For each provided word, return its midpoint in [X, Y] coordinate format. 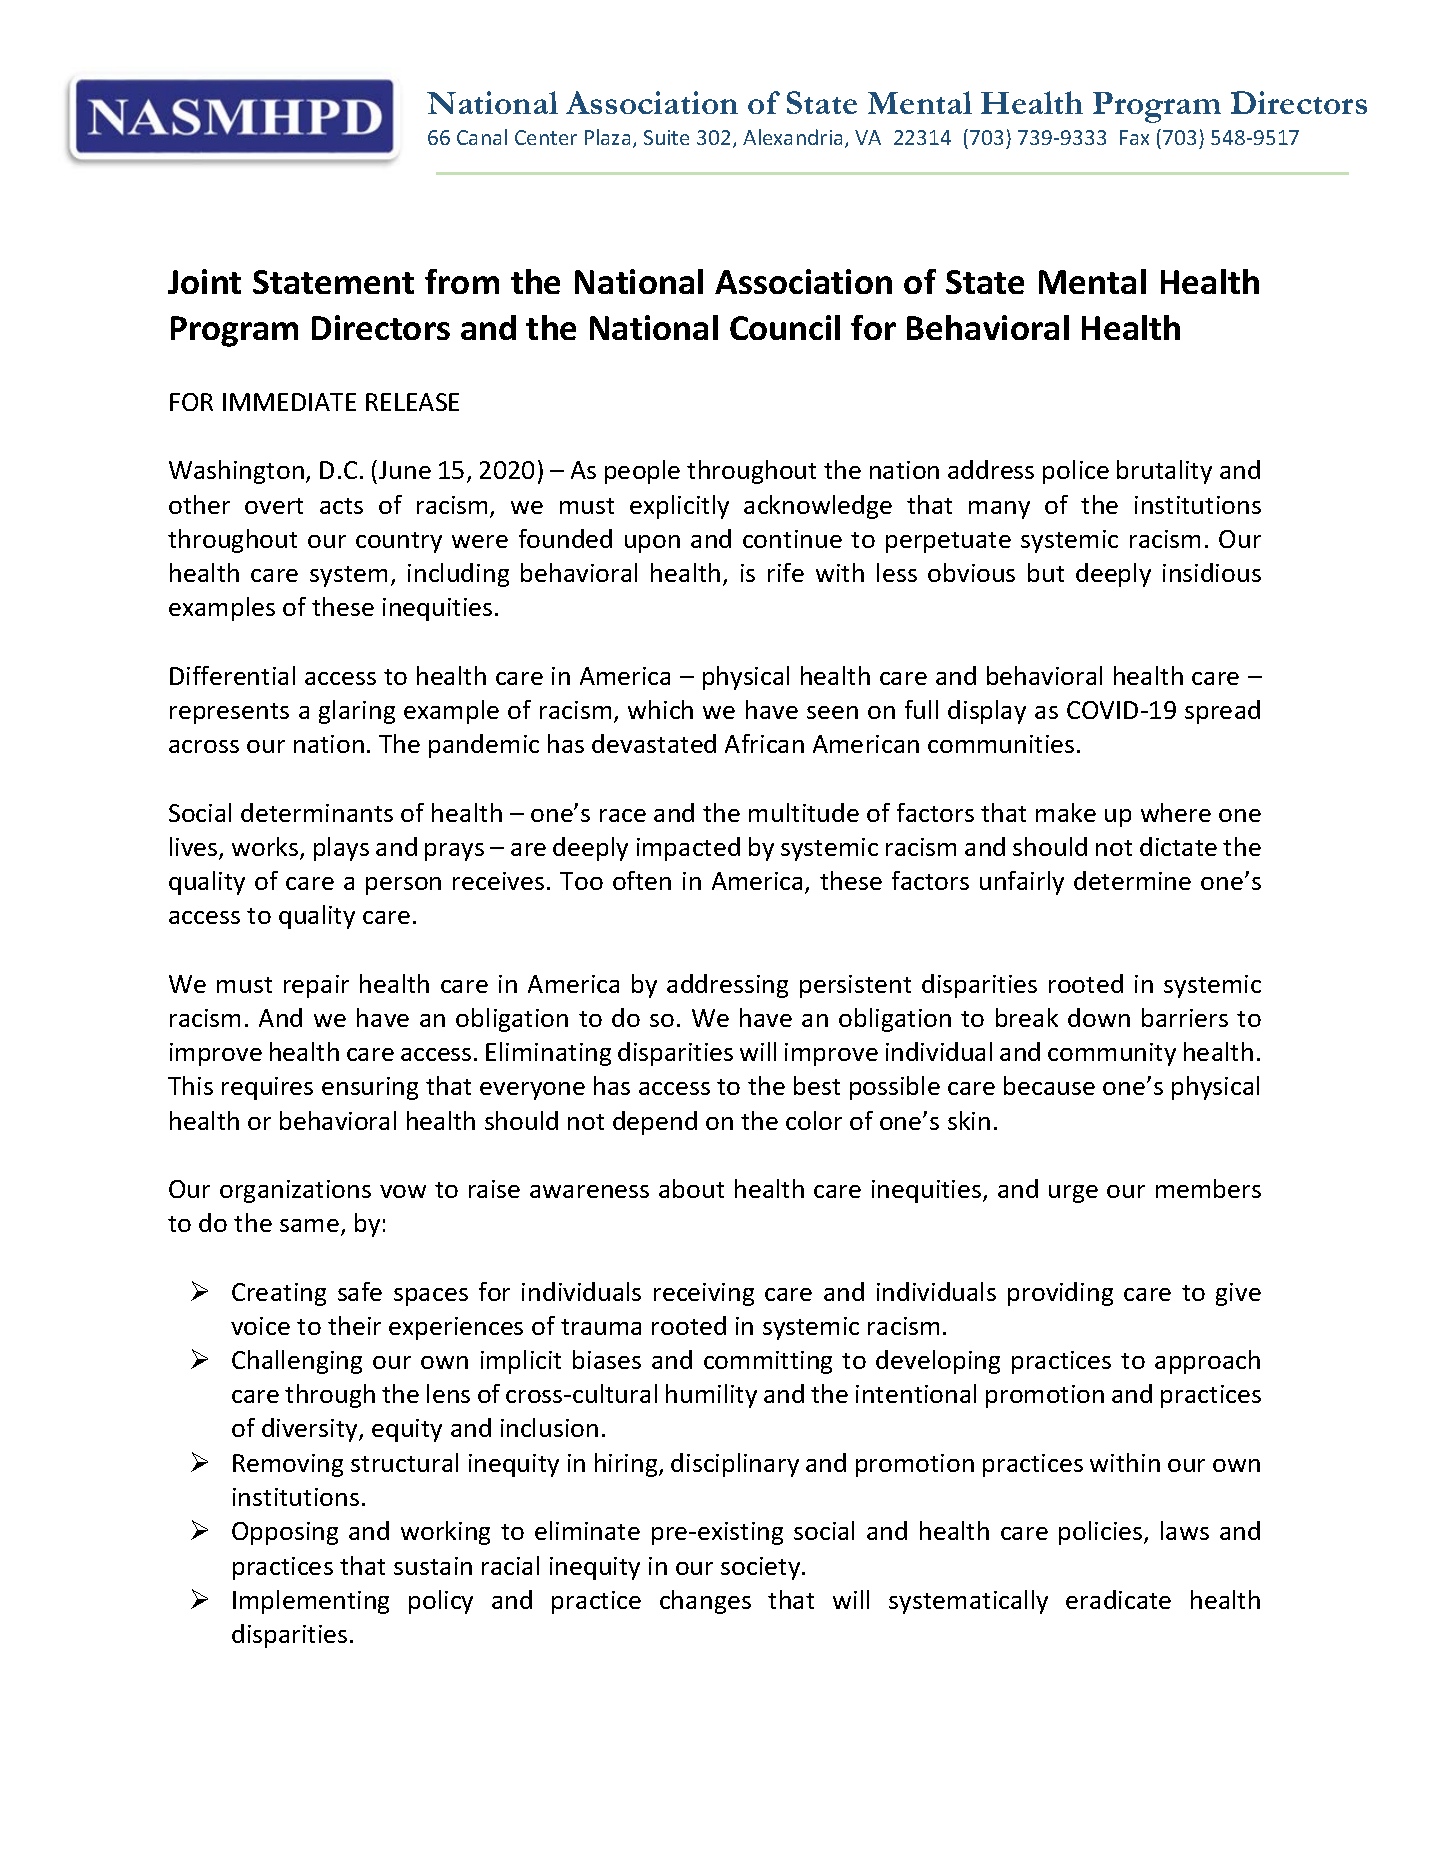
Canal [482, 137]
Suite [666, 137]
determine [1132, 880]
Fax [1134, 137]
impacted [688, 849]
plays [341, 849]
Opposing [285, 1533]
